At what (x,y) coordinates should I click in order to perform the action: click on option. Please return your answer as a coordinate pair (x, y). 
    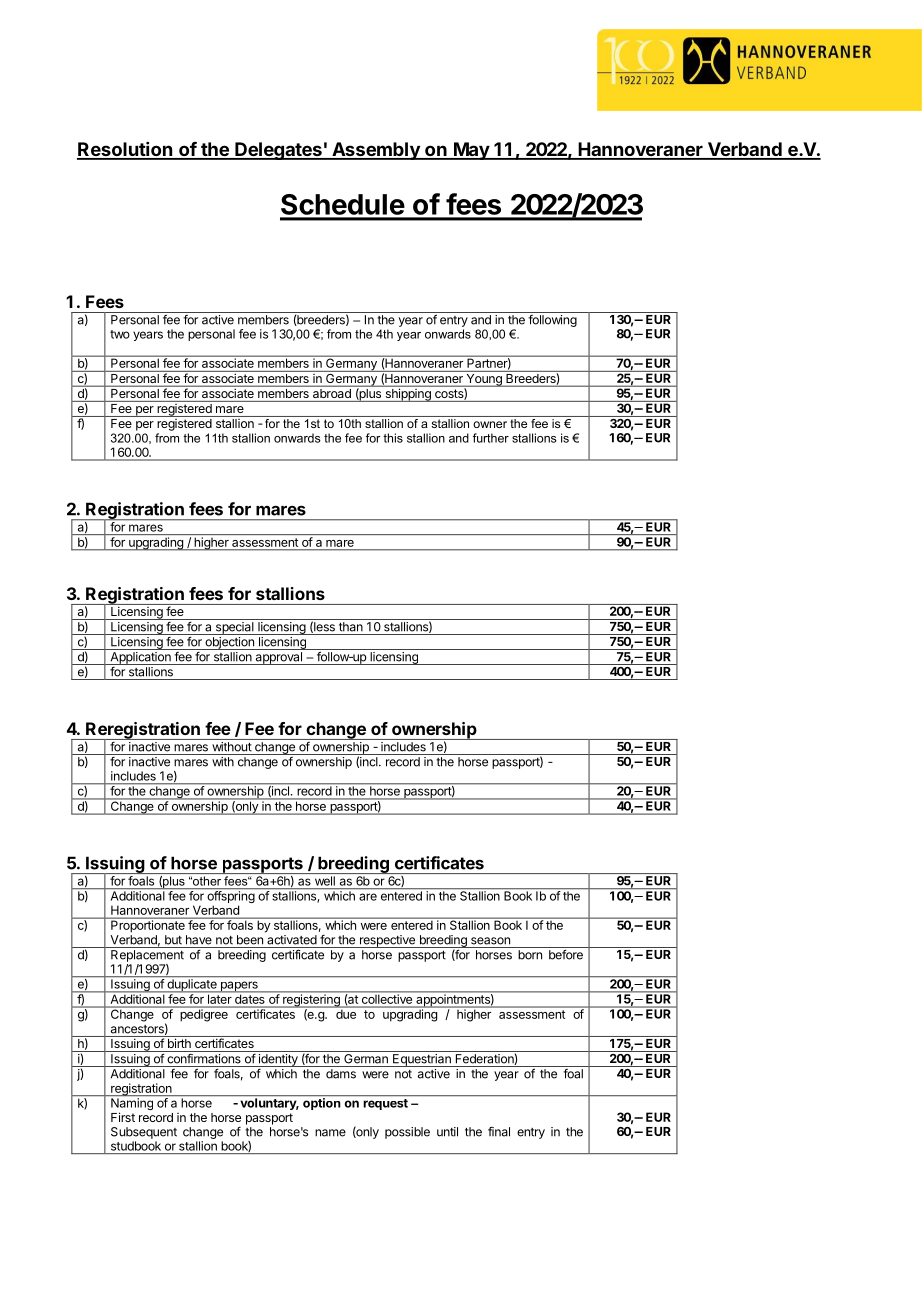
    Looking at the image, I should click on (322, 1104).
